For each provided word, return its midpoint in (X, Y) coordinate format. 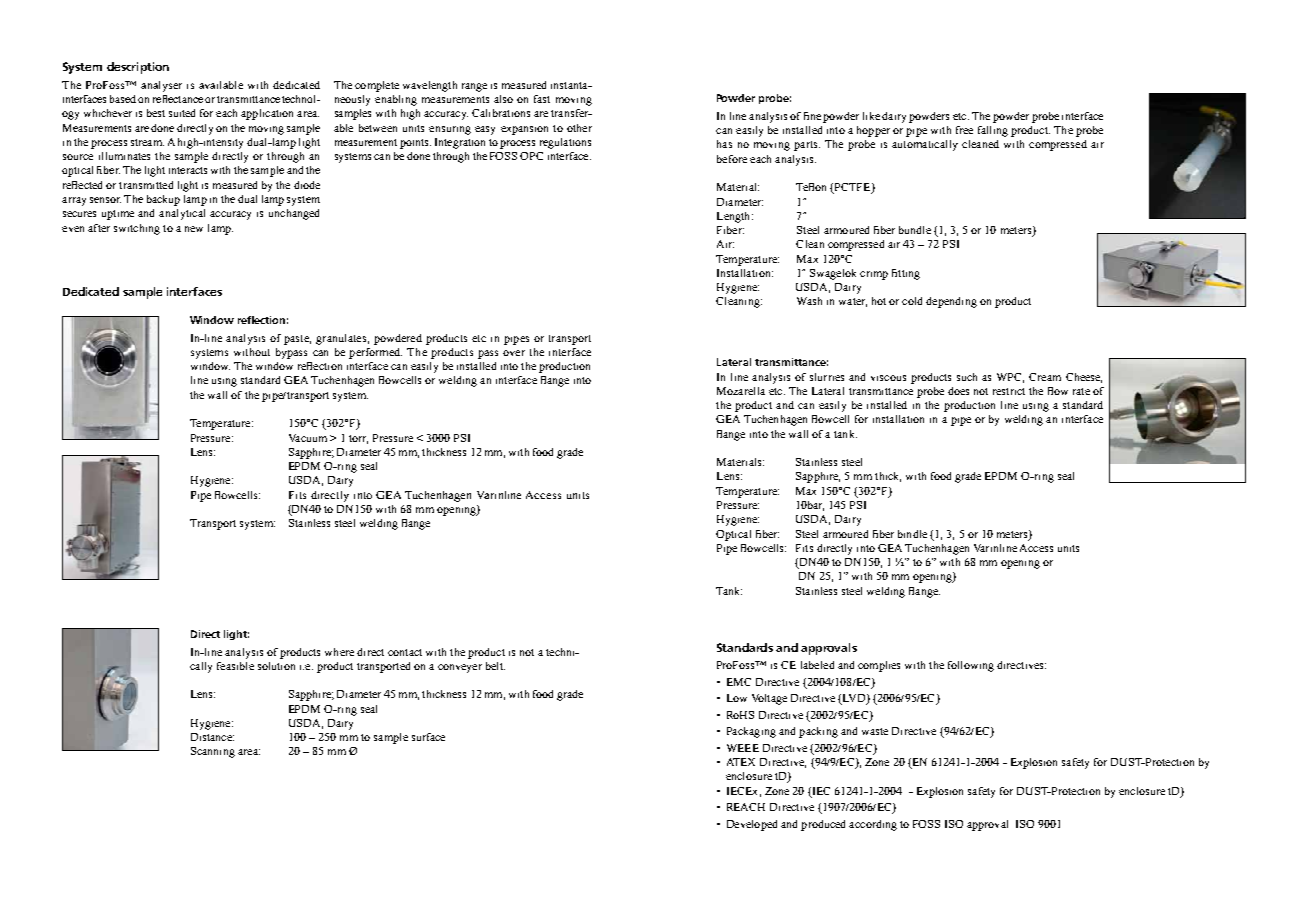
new (194, 229)
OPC (531, 156)
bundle (915, 230)
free (964, 130)
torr (358, 439)
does (958, 391)
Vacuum (308, 438)
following (971, 666)
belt (495, 666)
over (514, 353)
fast (542, 99)
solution (276, 666)
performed (375, 353)
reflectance (178, 99)
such (967, 377)
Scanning (213, 752)
